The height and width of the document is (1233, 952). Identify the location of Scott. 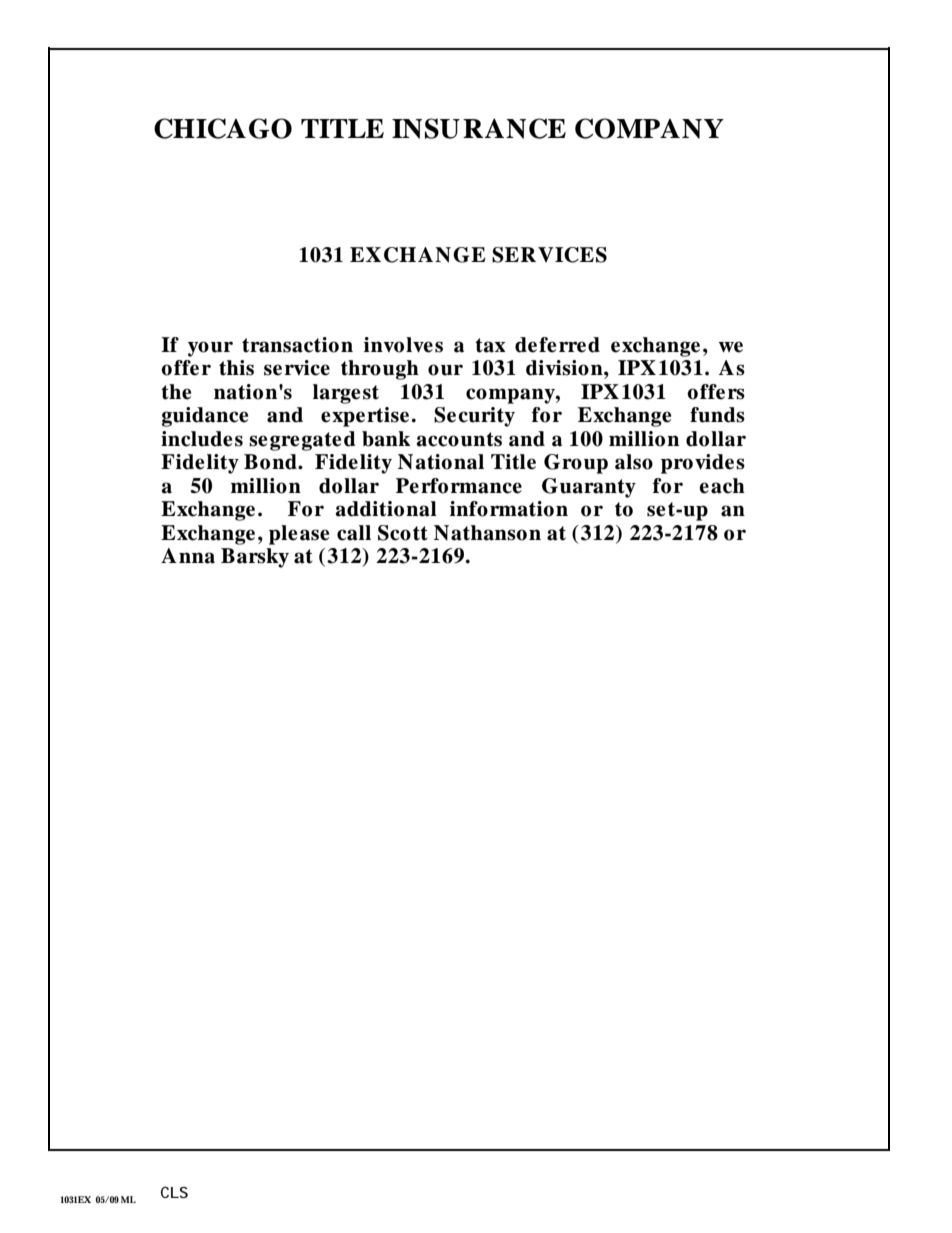
(403, 533).
